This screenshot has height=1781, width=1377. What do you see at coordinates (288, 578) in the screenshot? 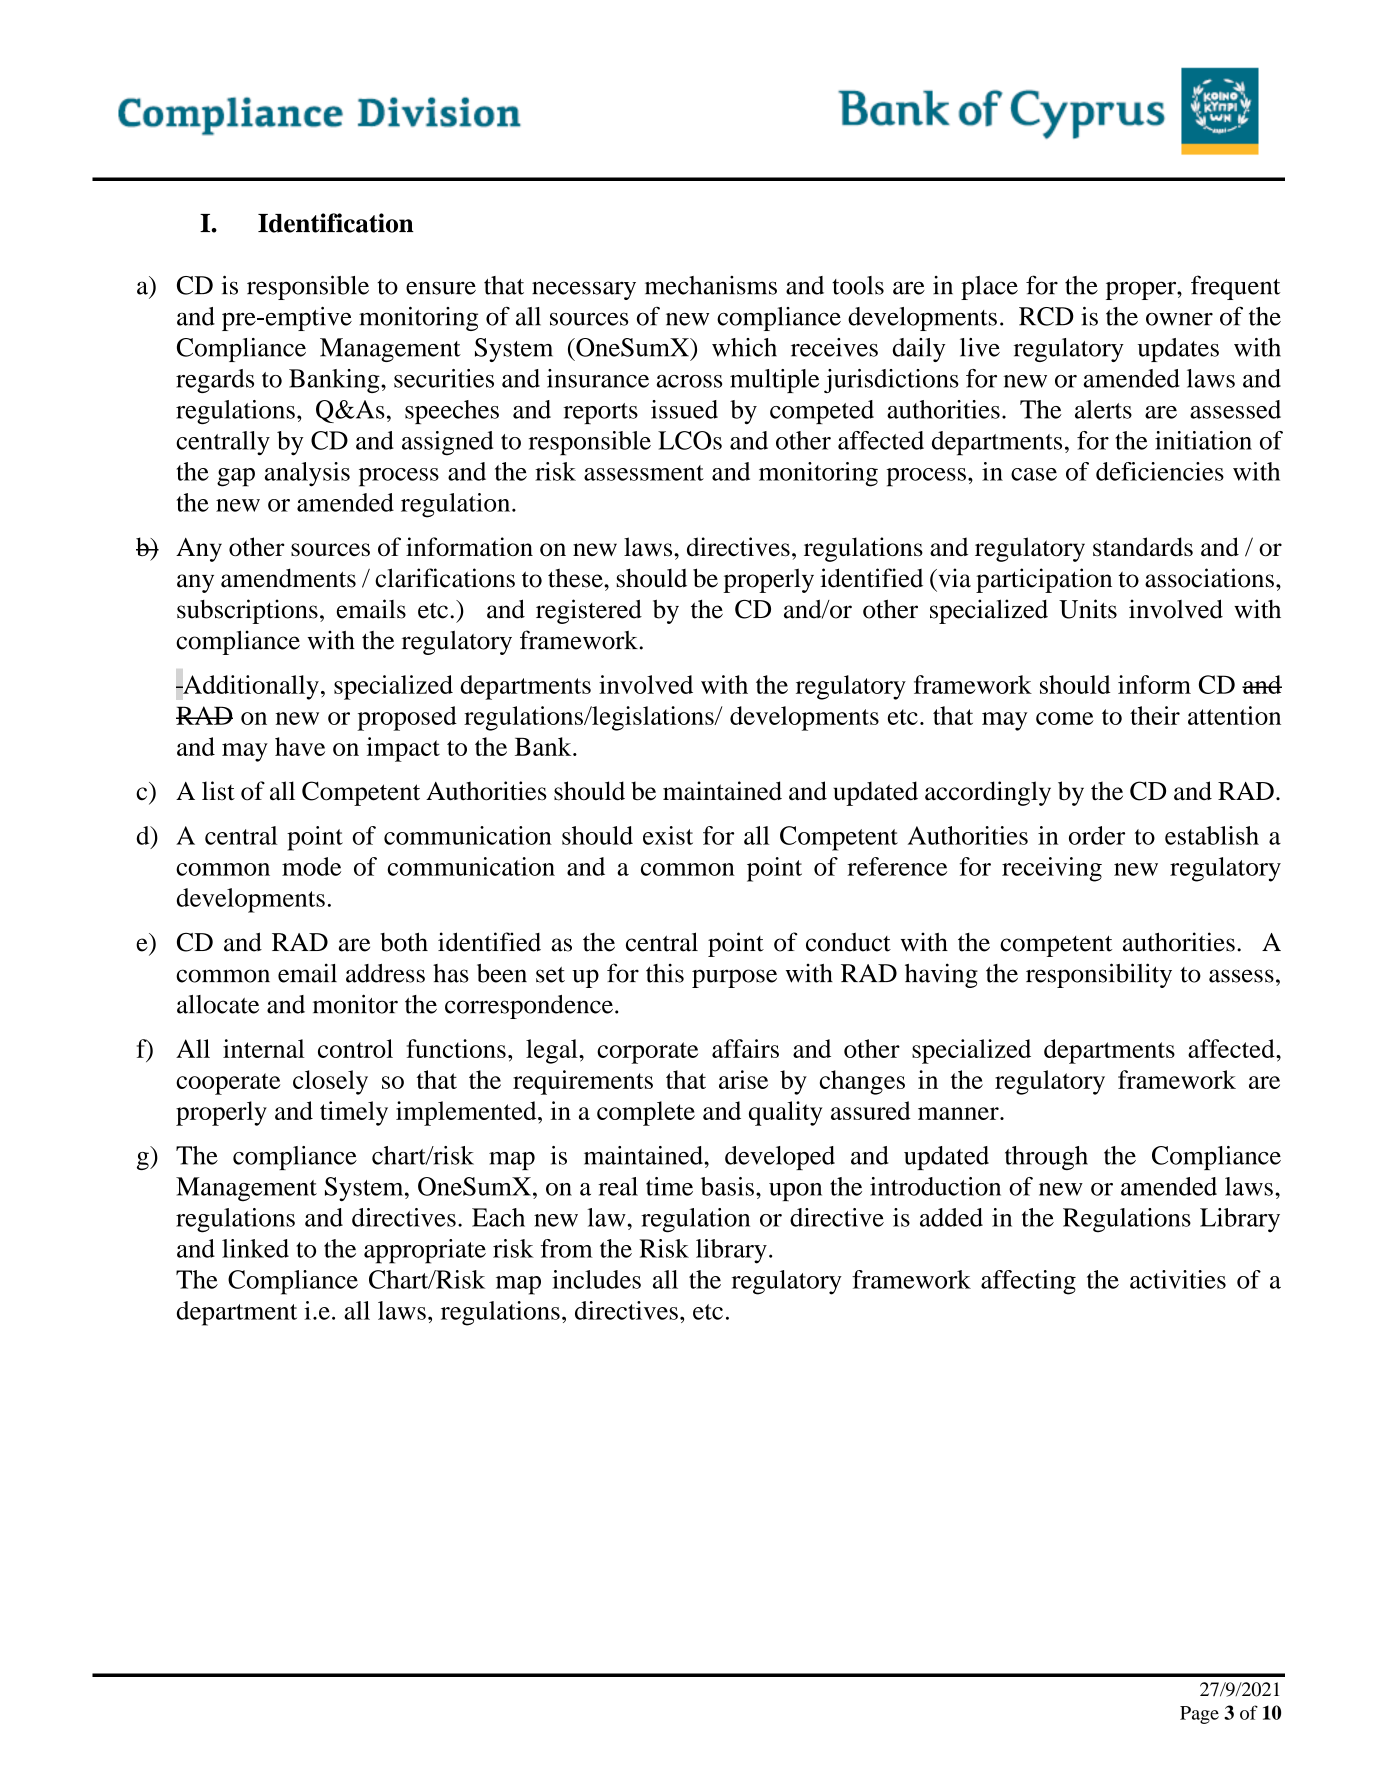
I see `amendments` at bounding box center [288, 578].
